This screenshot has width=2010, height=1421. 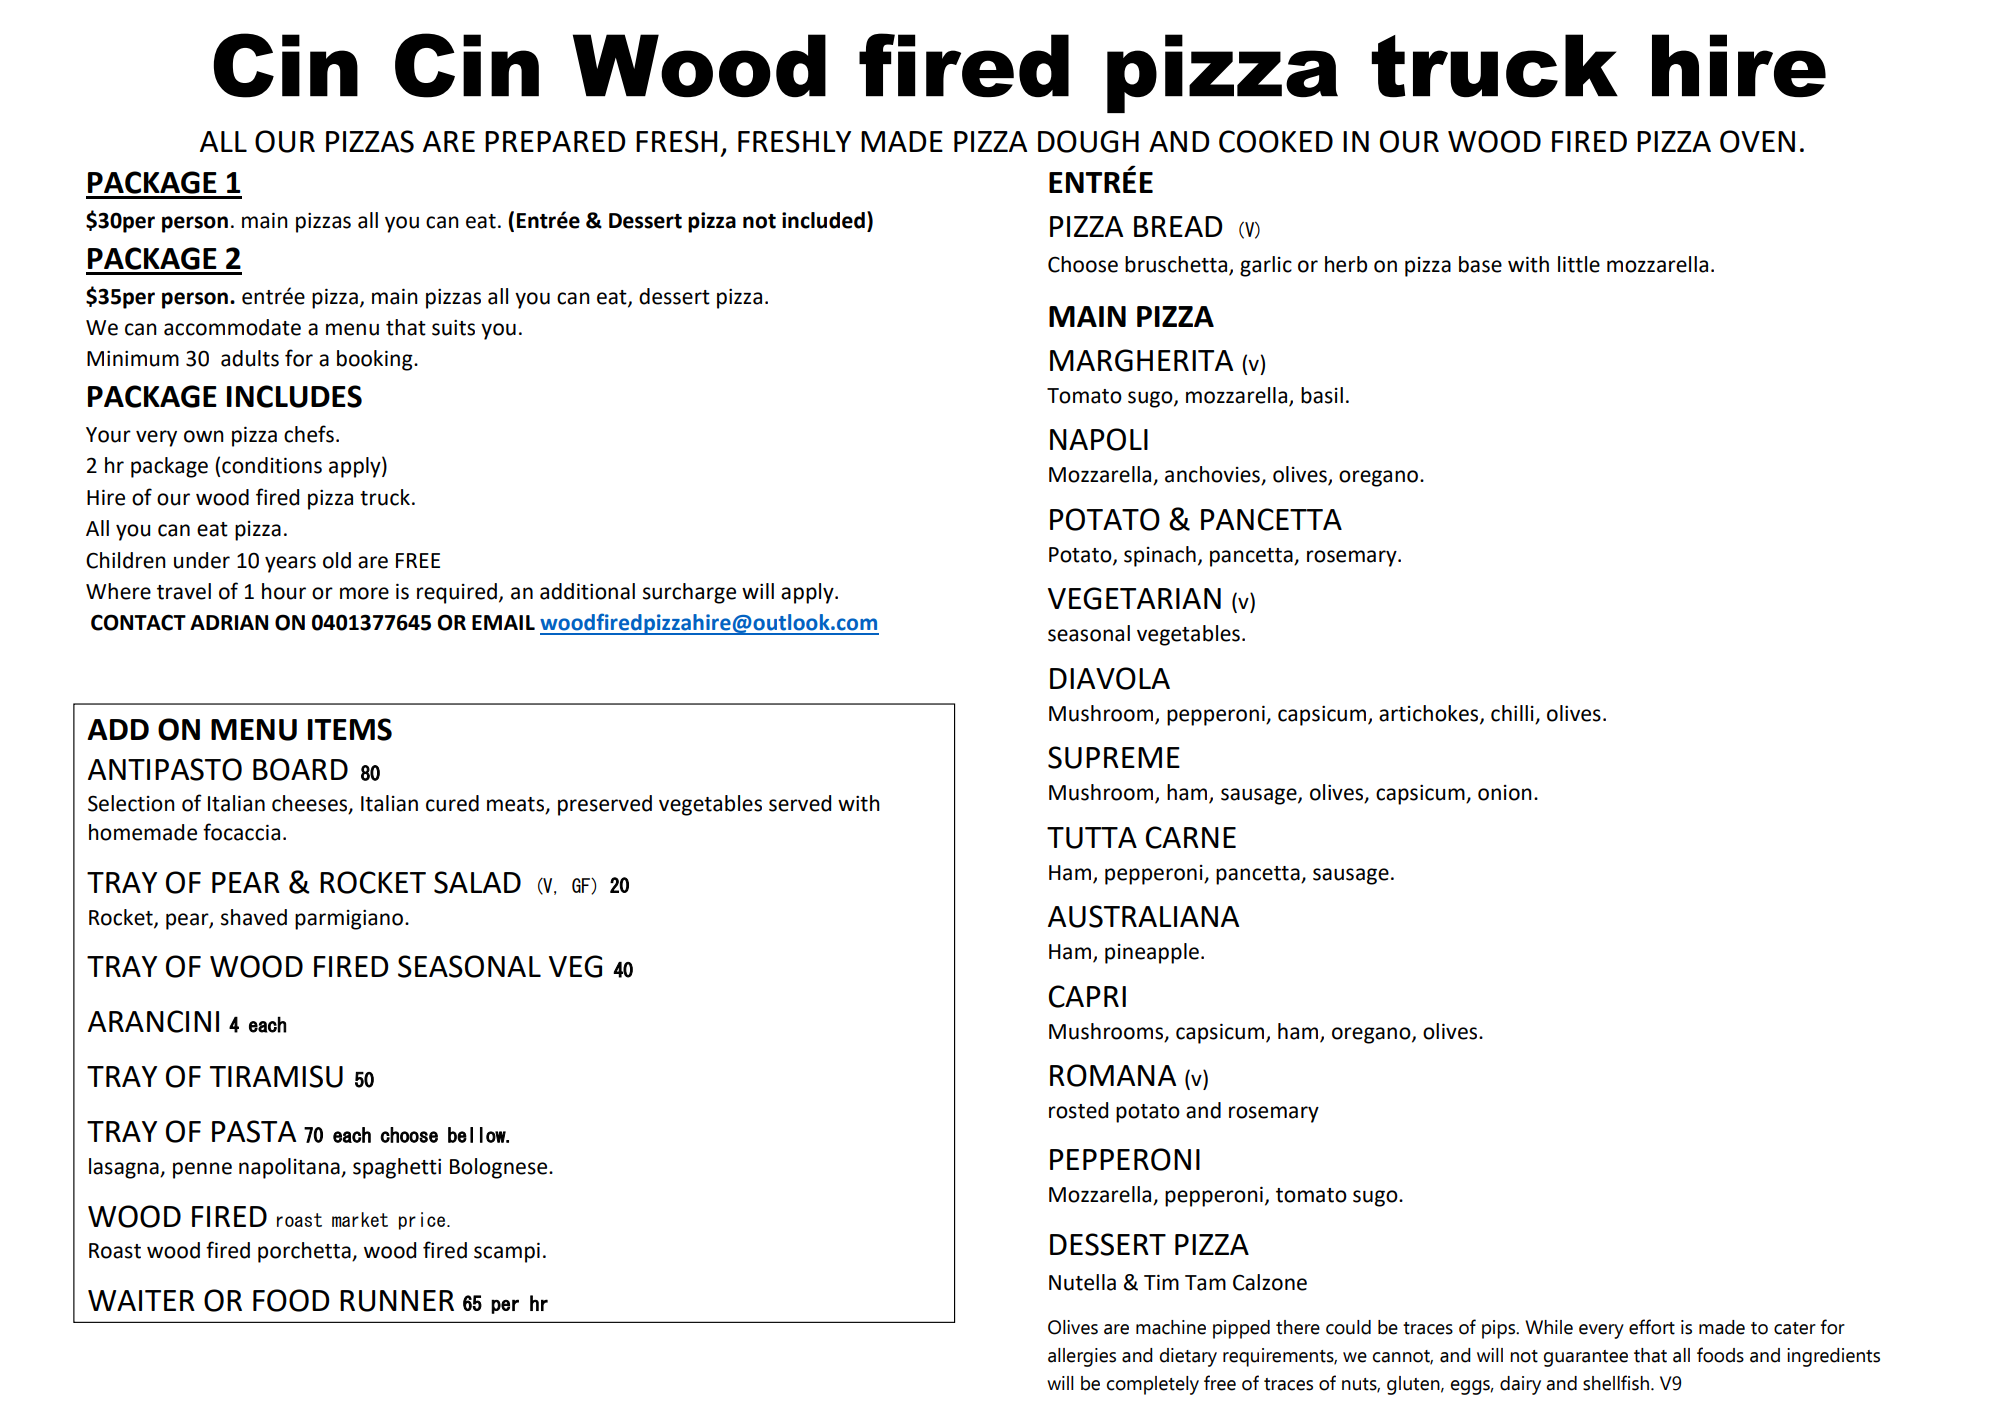 What do you see at coordinates (300, 769) in the screenshot?
I see `BOARD` at bounding box center [300, 769].
